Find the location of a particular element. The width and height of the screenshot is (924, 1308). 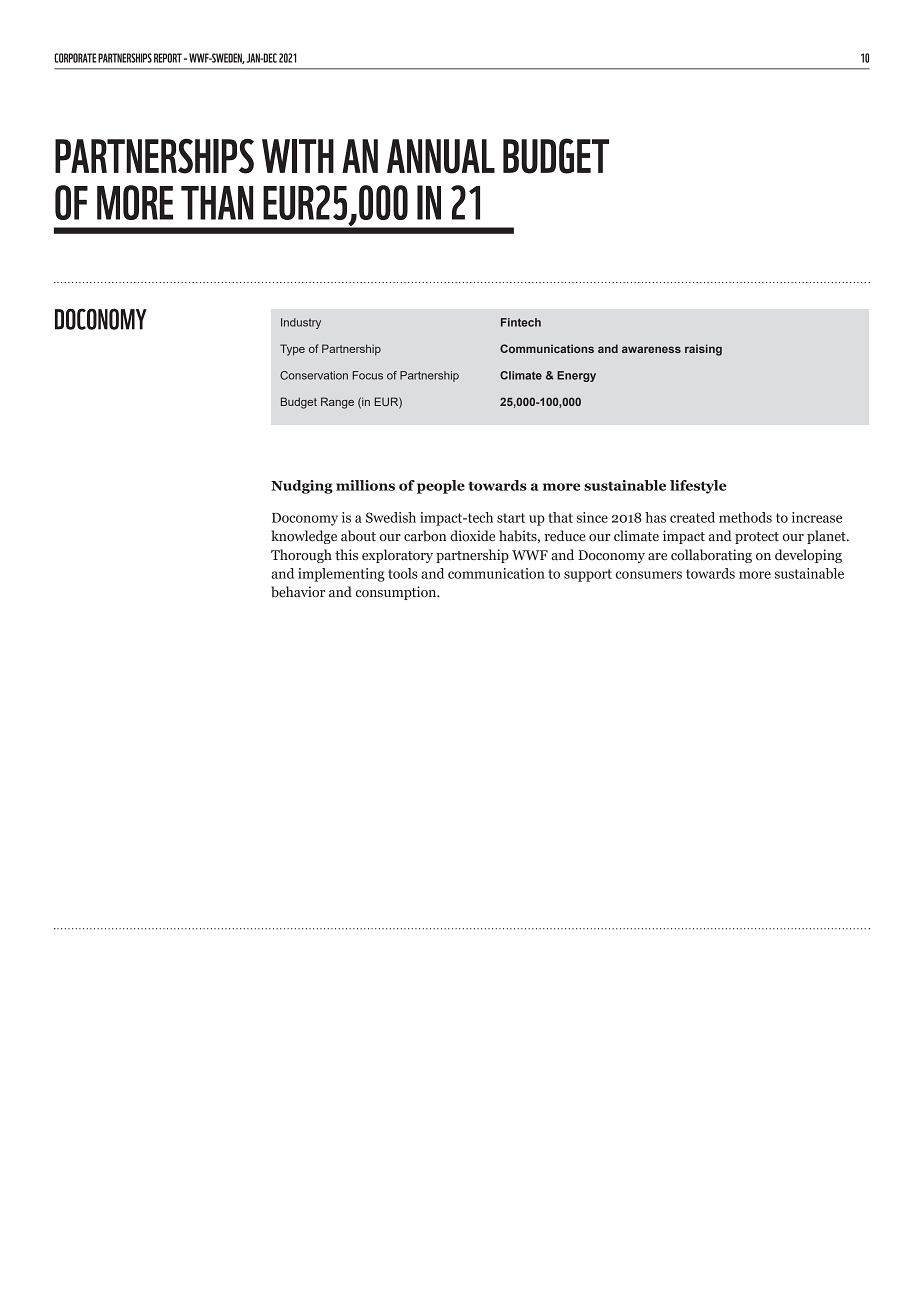

Industry is located at coordinates (301, 323).
